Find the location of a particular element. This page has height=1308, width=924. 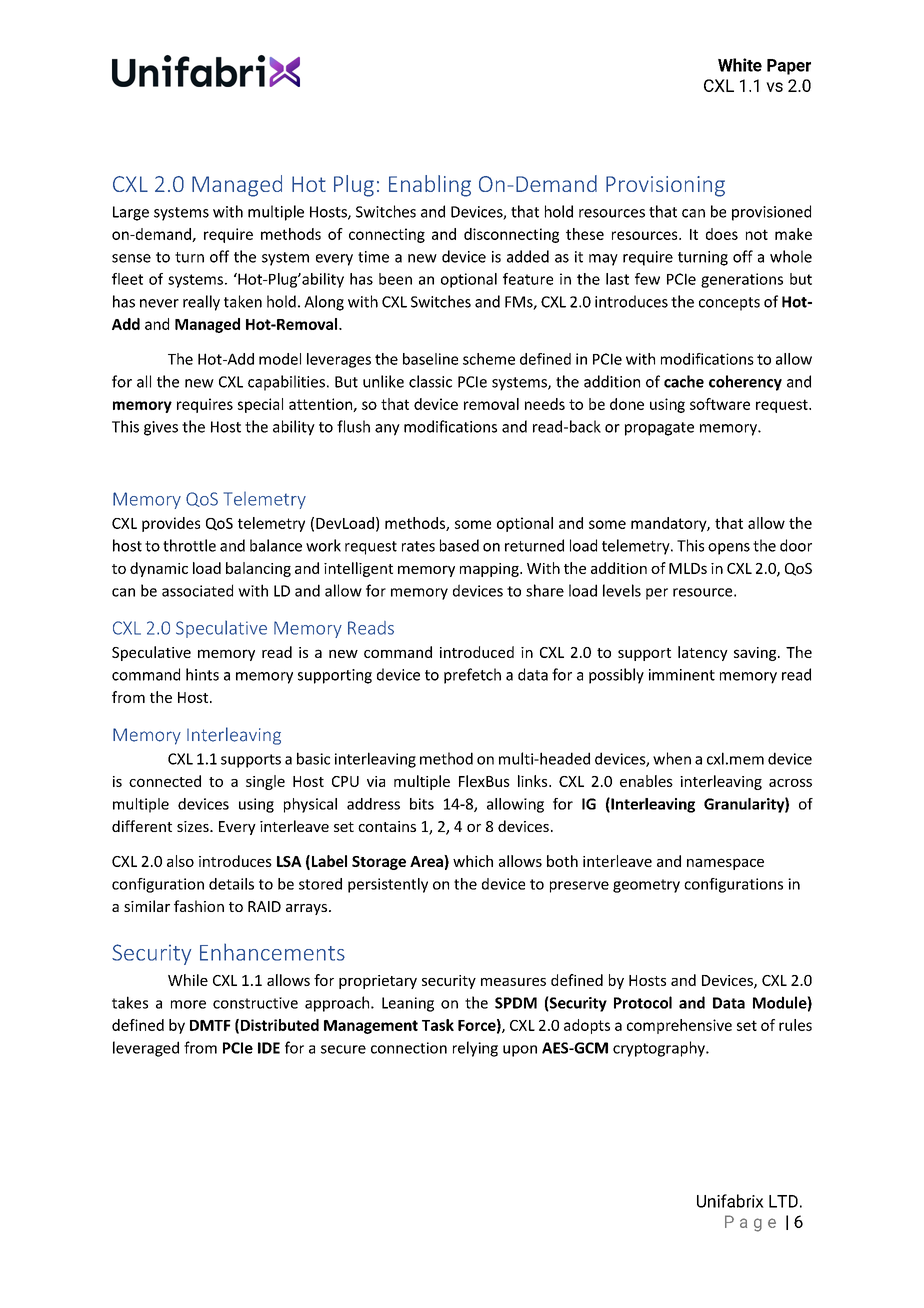

namespace is located at coordinates (725, 864).
